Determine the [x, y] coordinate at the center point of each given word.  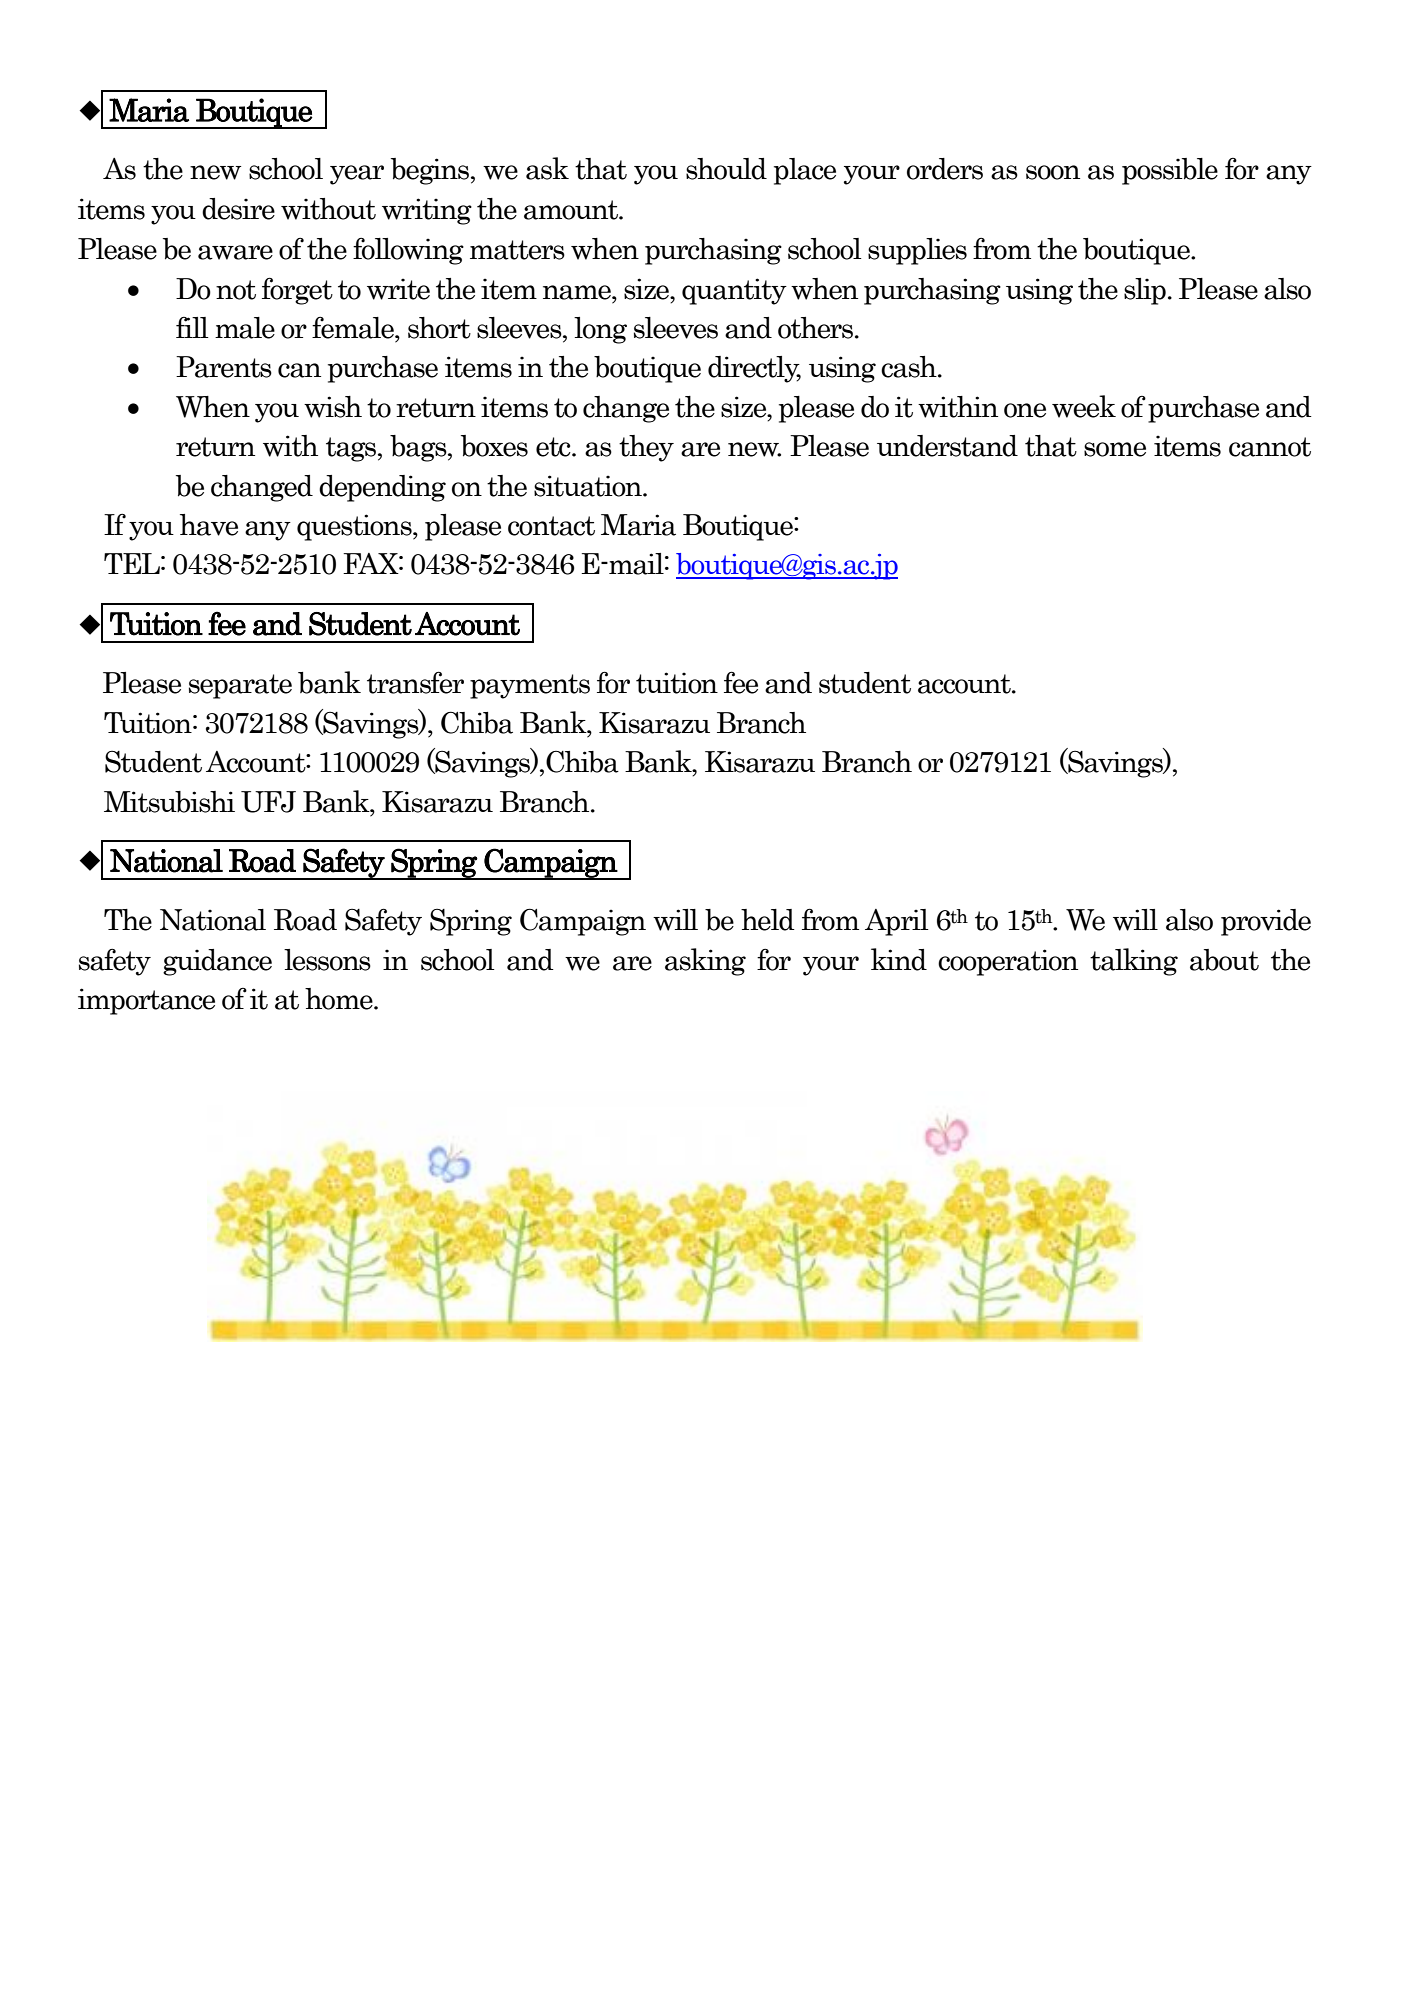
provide [1266, 922]
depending [382, 488]
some [1115, 449]
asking [705, 962]
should [726, 169]
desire [238, 209]
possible [1170, 171]
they [646, 448]
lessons [327, 960]
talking [1134, 962]
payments [530, 686]
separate [240, 686]
